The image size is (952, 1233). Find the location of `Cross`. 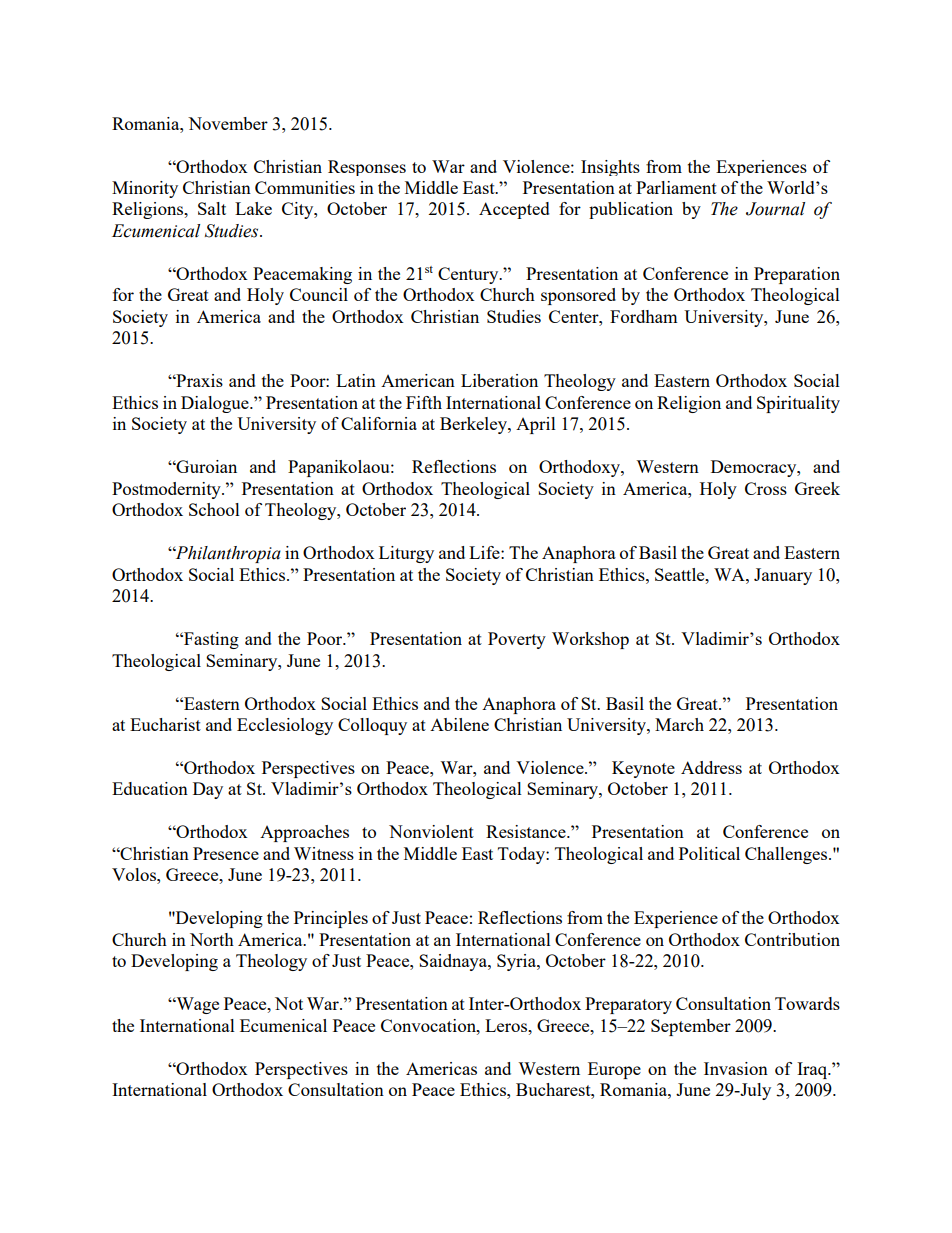

Cross is located at coordinates (766, 488).
